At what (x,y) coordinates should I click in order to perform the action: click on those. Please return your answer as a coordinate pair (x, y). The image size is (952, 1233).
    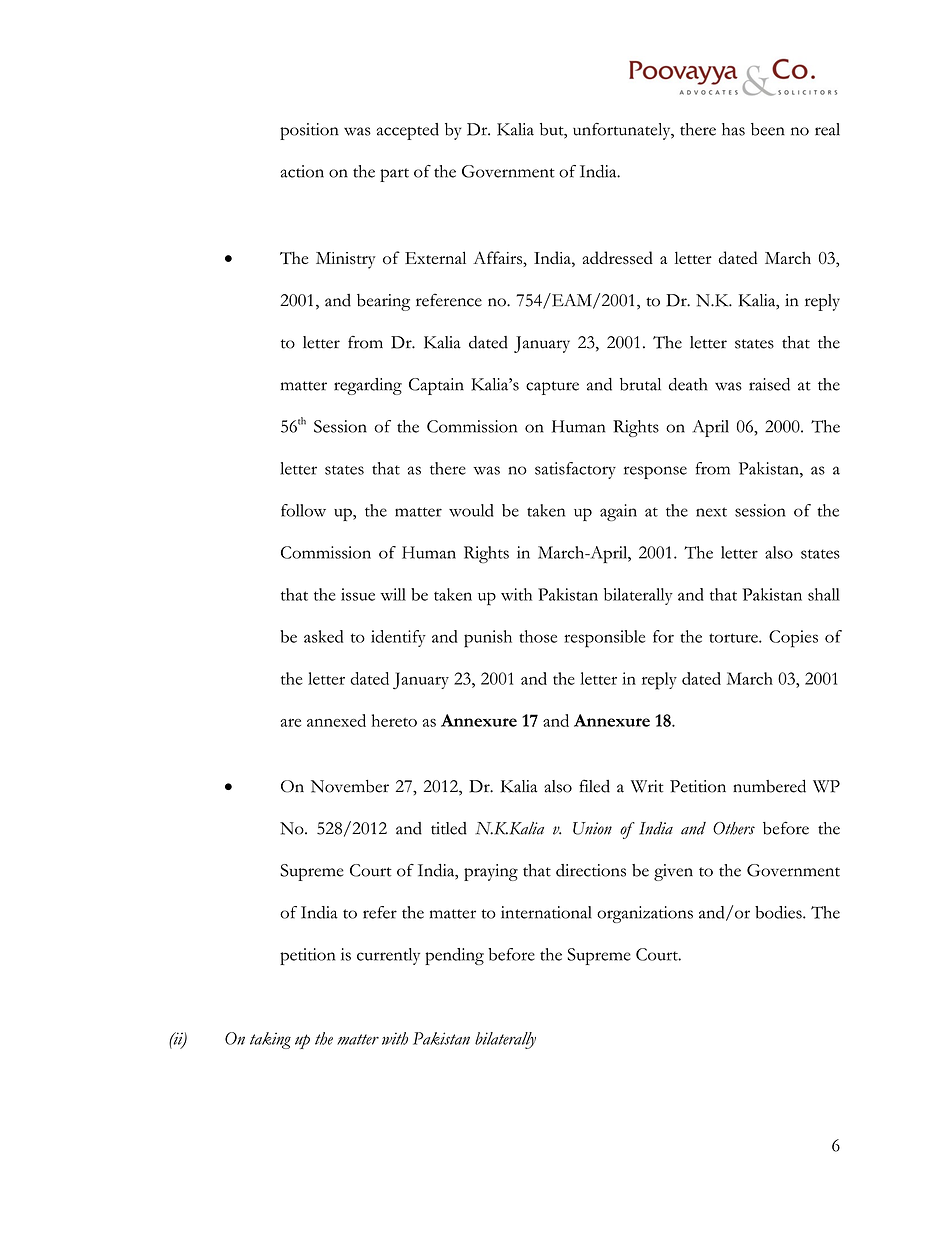
    Looking at the image, I should click on (538, 636).
